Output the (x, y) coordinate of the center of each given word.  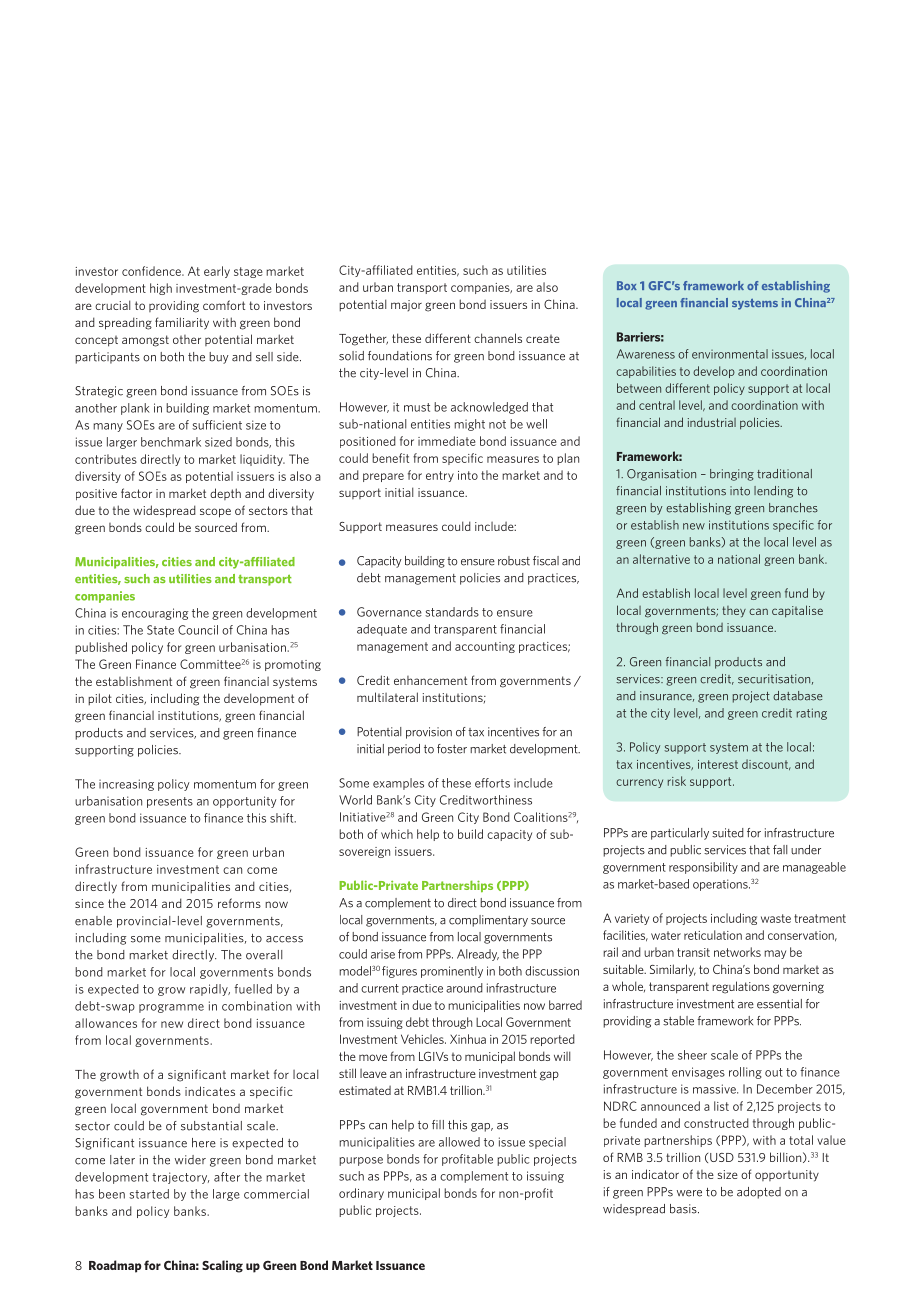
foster (452, 749)
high (161, 289)
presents (170, 802)
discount (766, 764)
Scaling (222, 1266)
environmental (730, 354)
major (406, 306)
